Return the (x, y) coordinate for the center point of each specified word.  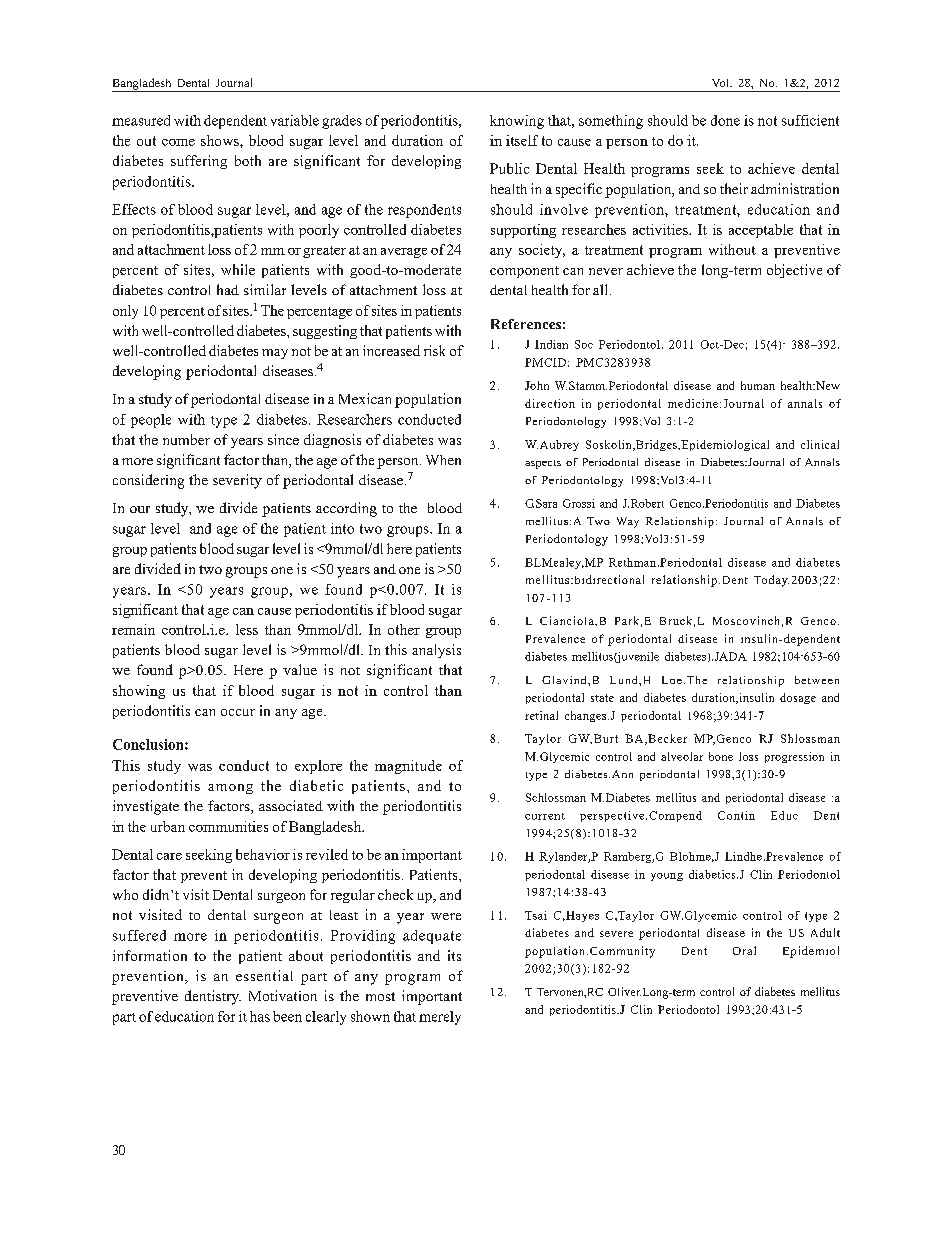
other (404, 629)
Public (509, 168)
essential (264, 975)
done (725, 120)
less (247, 629)
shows (221, 140)
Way (628, 522)
